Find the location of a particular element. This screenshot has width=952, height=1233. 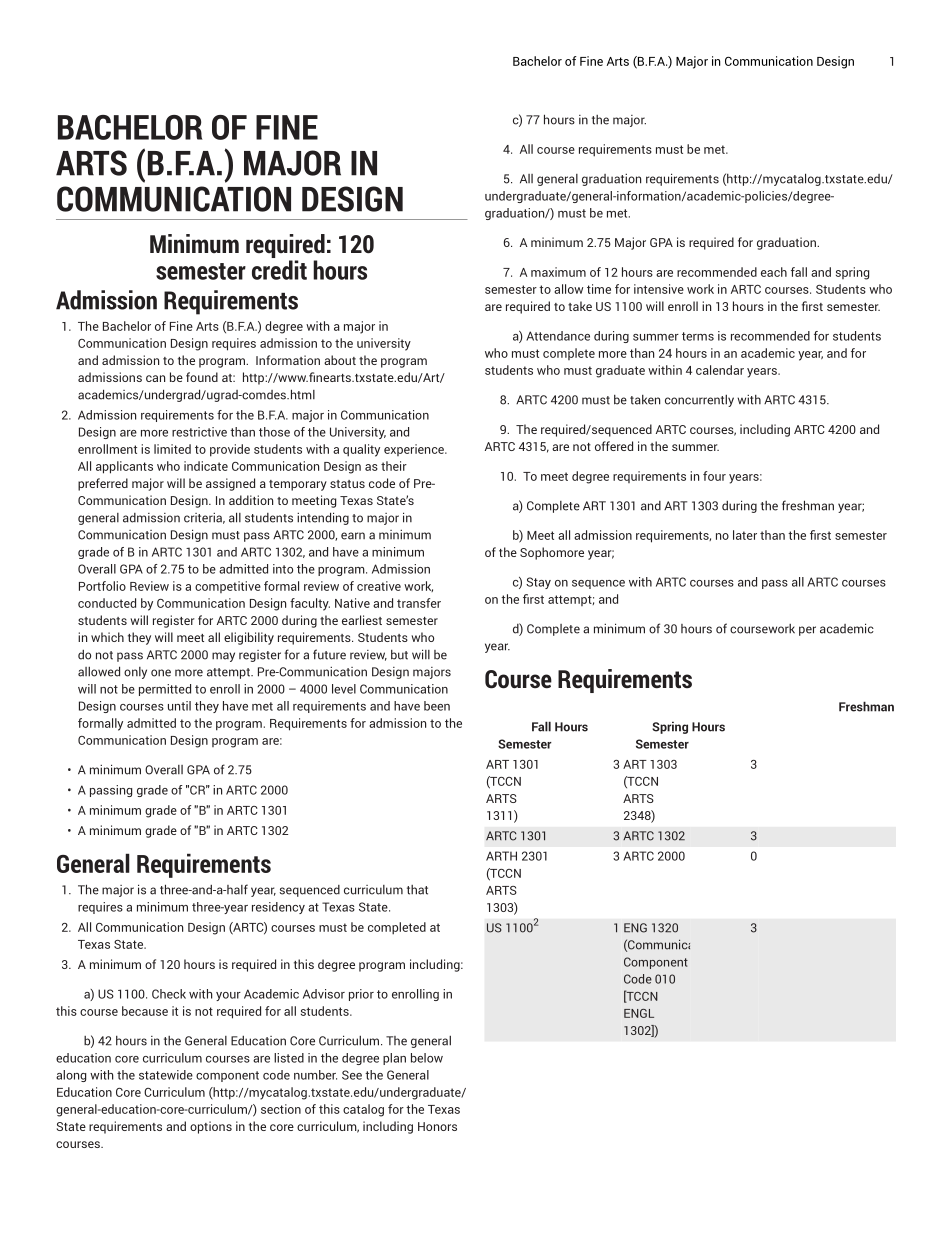

options is located at coordinates (211, 1127).
